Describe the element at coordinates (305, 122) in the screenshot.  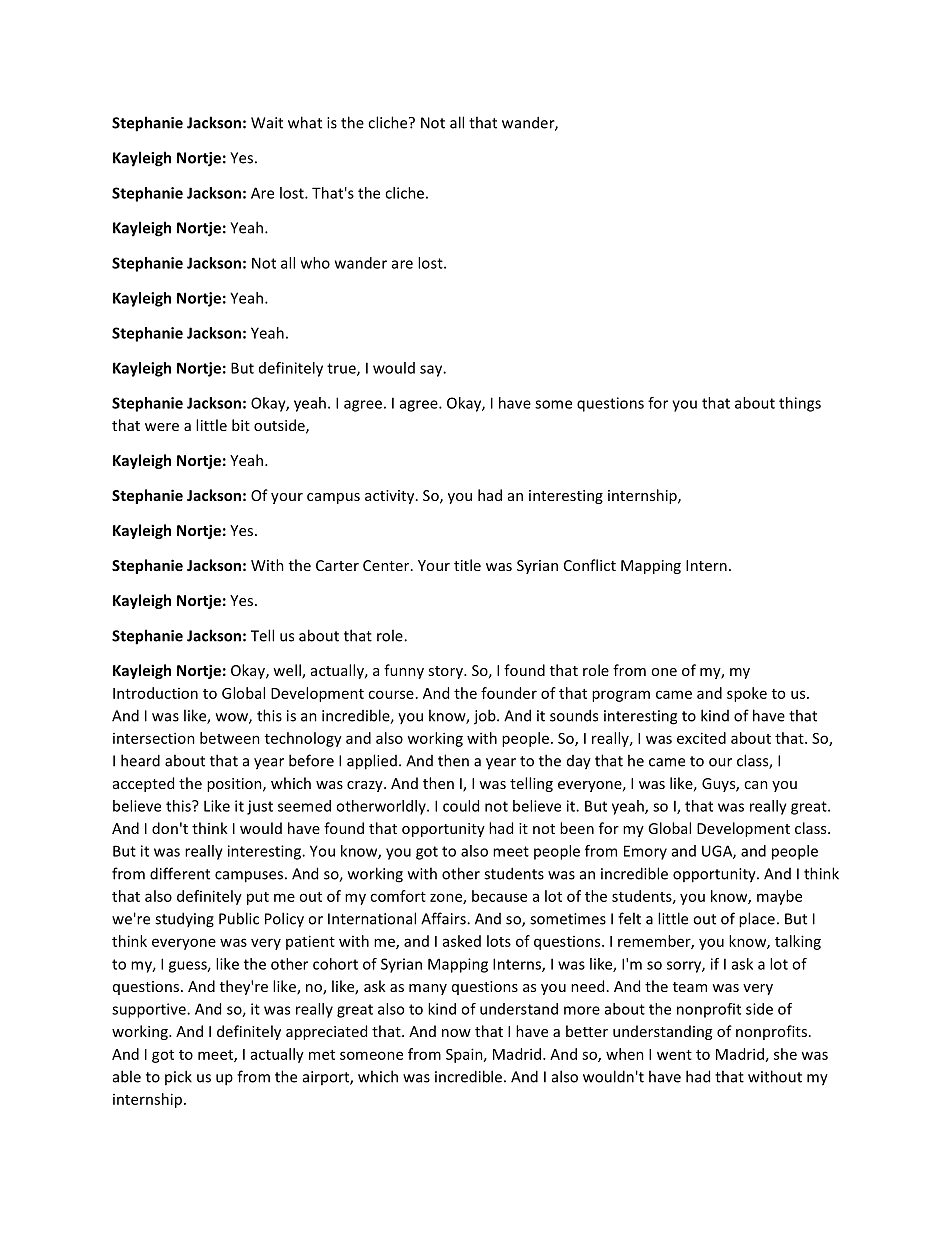
I see `what` at that location.
